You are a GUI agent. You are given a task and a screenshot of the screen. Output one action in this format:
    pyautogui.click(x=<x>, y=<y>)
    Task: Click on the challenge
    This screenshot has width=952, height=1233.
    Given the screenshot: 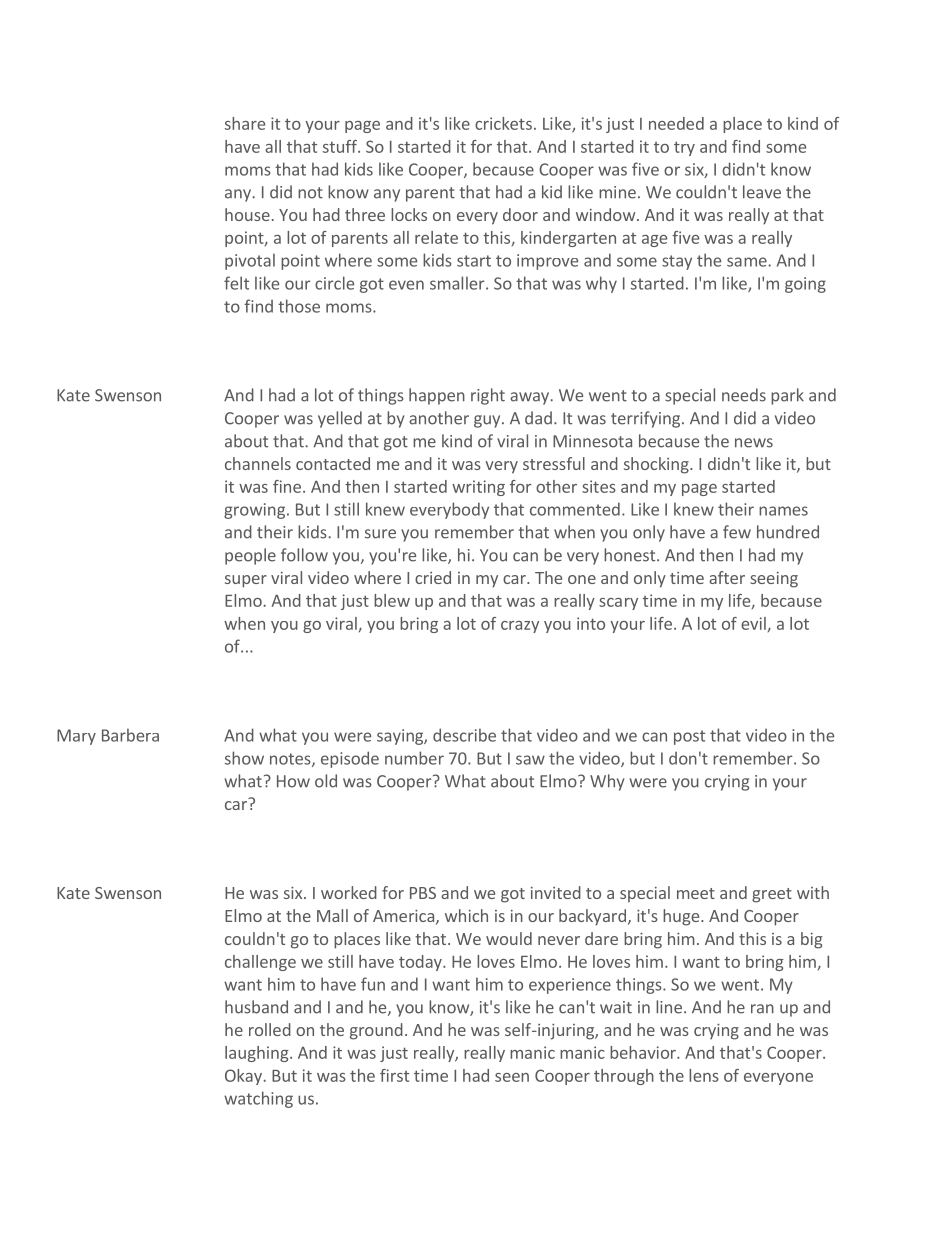 What is the action you would take?
    pyautogui.click(x=260, y=963)
